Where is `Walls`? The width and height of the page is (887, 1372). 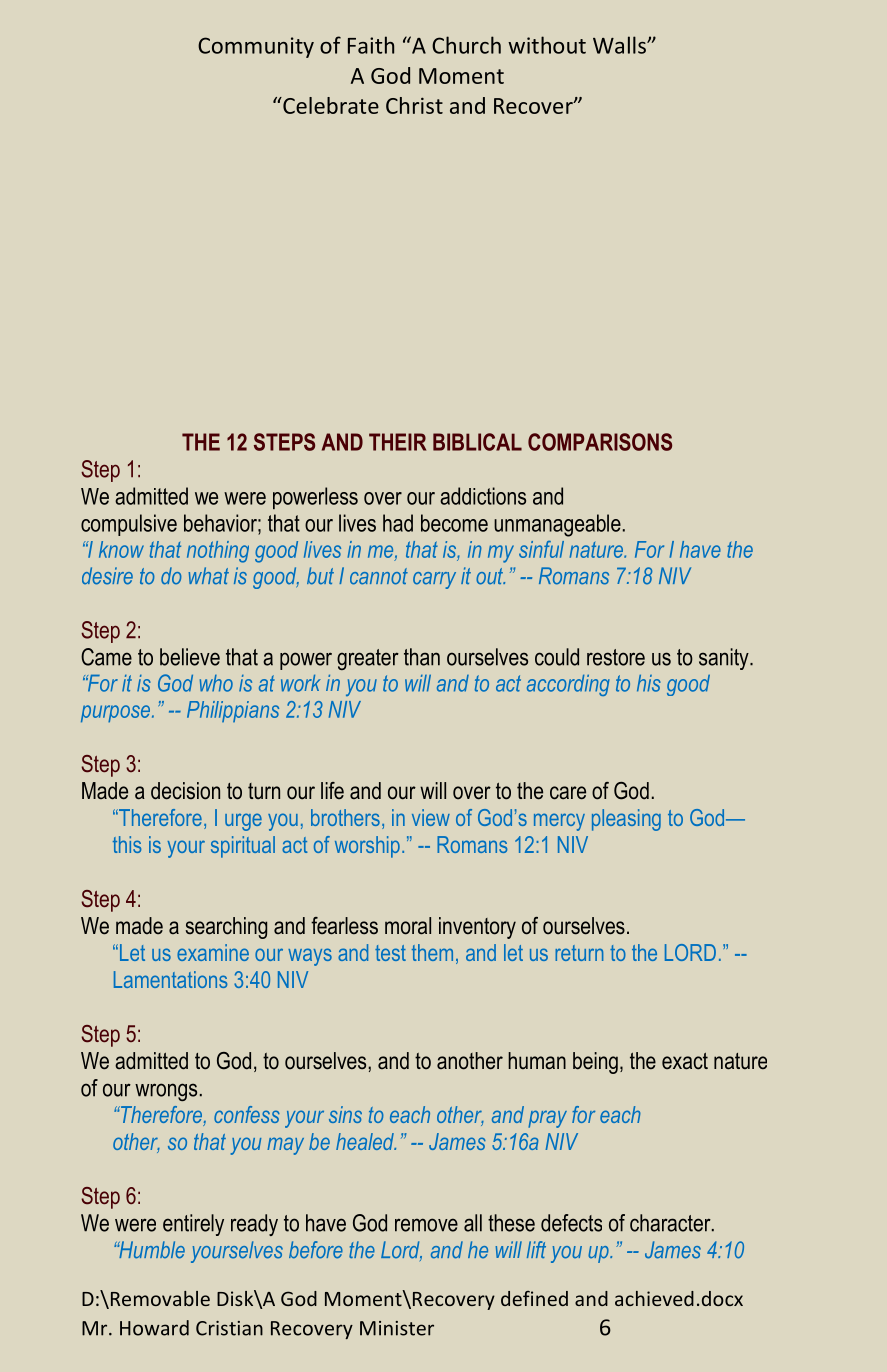
Walls is located at coordinates (620, 45).
